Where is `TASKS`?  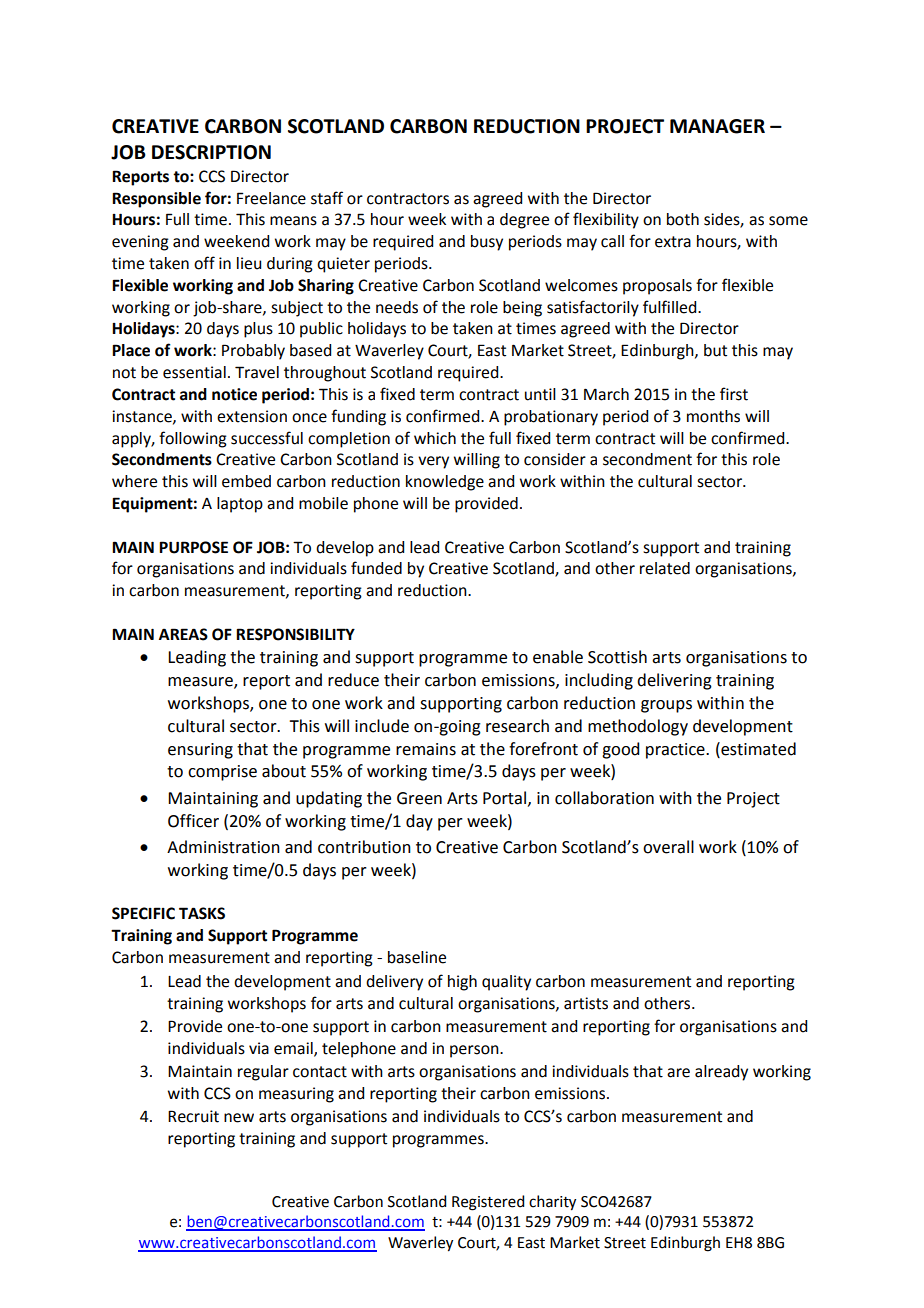 TASKS is located at coordinates (202, 913).
